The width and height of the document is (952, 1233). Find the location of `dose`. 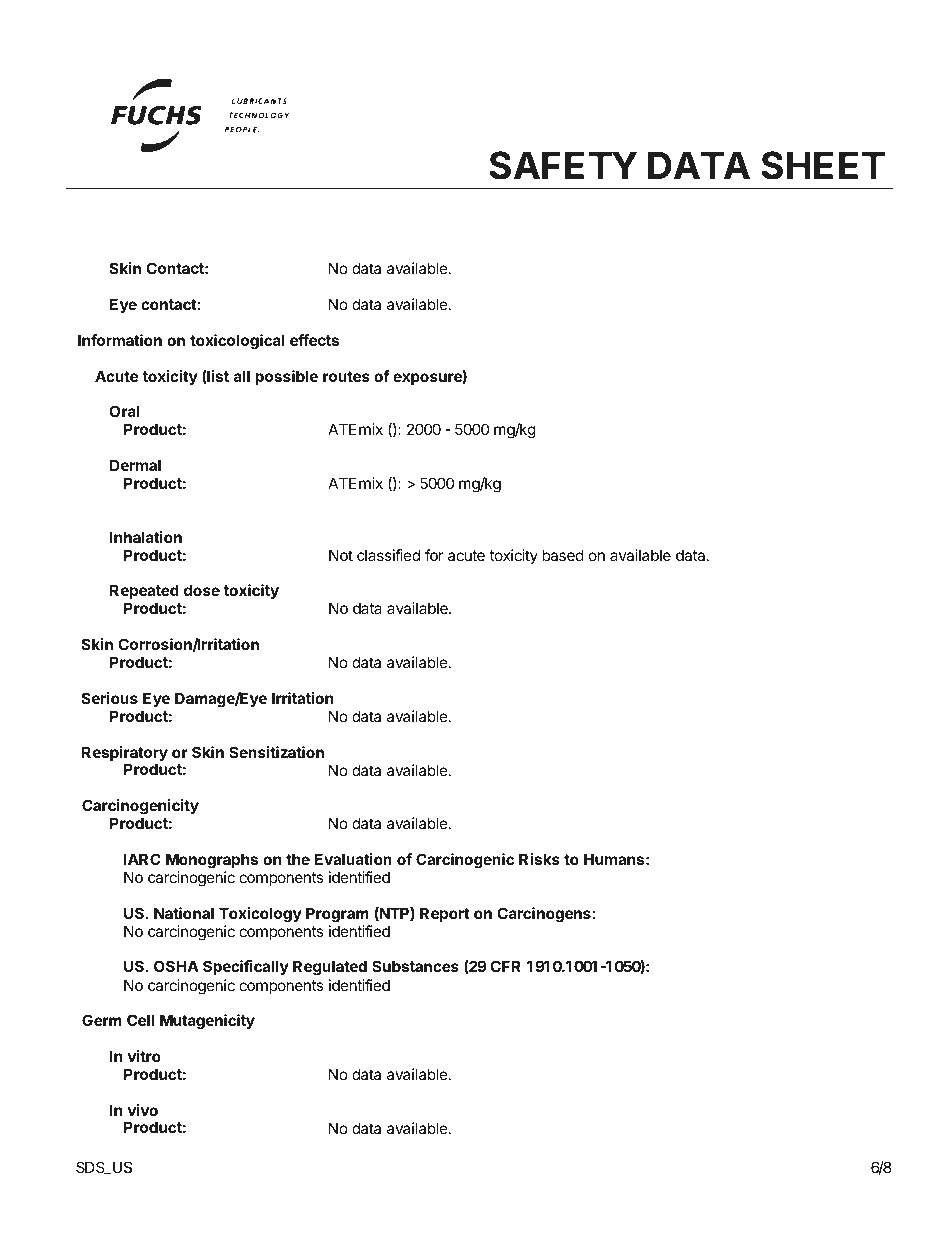

dose is located at coordinates (202, 590).
